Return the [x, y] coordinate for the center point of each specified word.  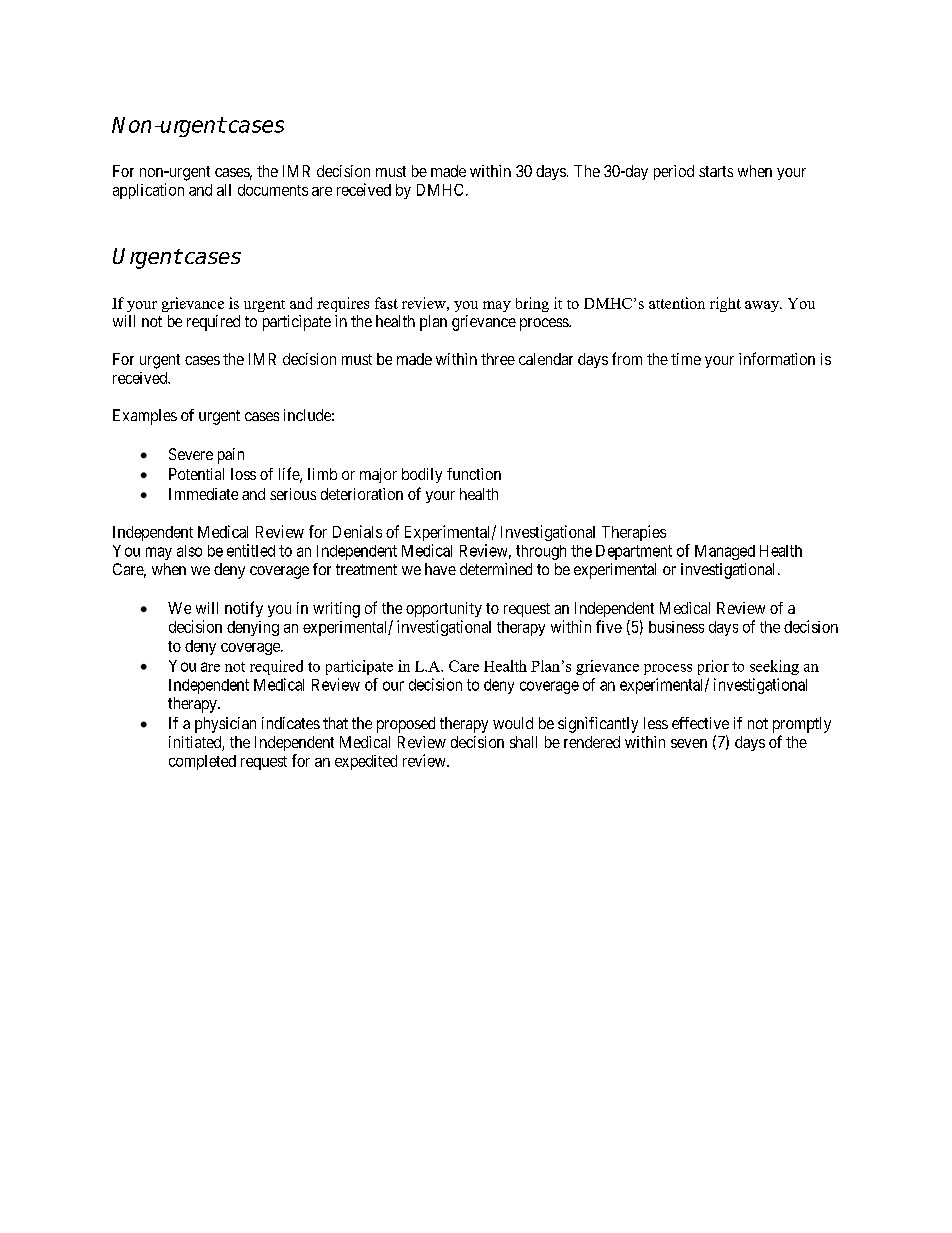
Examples [145, 417]
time [686, 359]
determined [496, 569]
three [498, 359]
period [674, 172]
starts [716, 171]
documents [273, 190]
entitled [251, 550]
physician [225, 725]
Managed [725, 552]
